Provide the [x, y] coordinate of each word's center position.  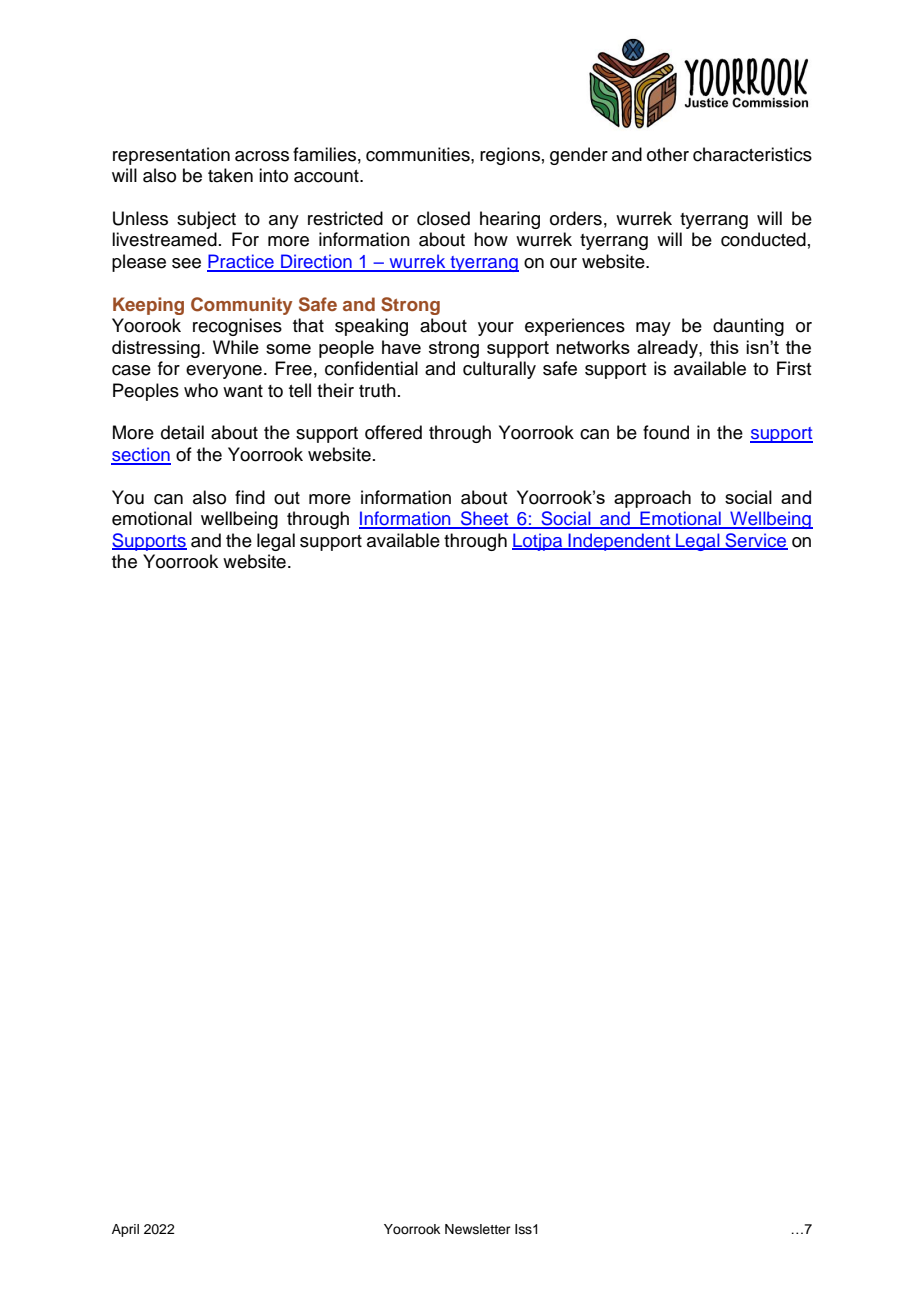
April [125, 1230]
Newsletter [478, 1229]
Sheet [484, 519]
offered [393, 432]
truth [377, 390]
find [250, 497]
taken [230, 175]
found [666, 432]
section [141, 455]
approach [652, 499]
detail [182, 432]
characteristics [752, 154]
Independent [619, 542]
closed [443, 218]
